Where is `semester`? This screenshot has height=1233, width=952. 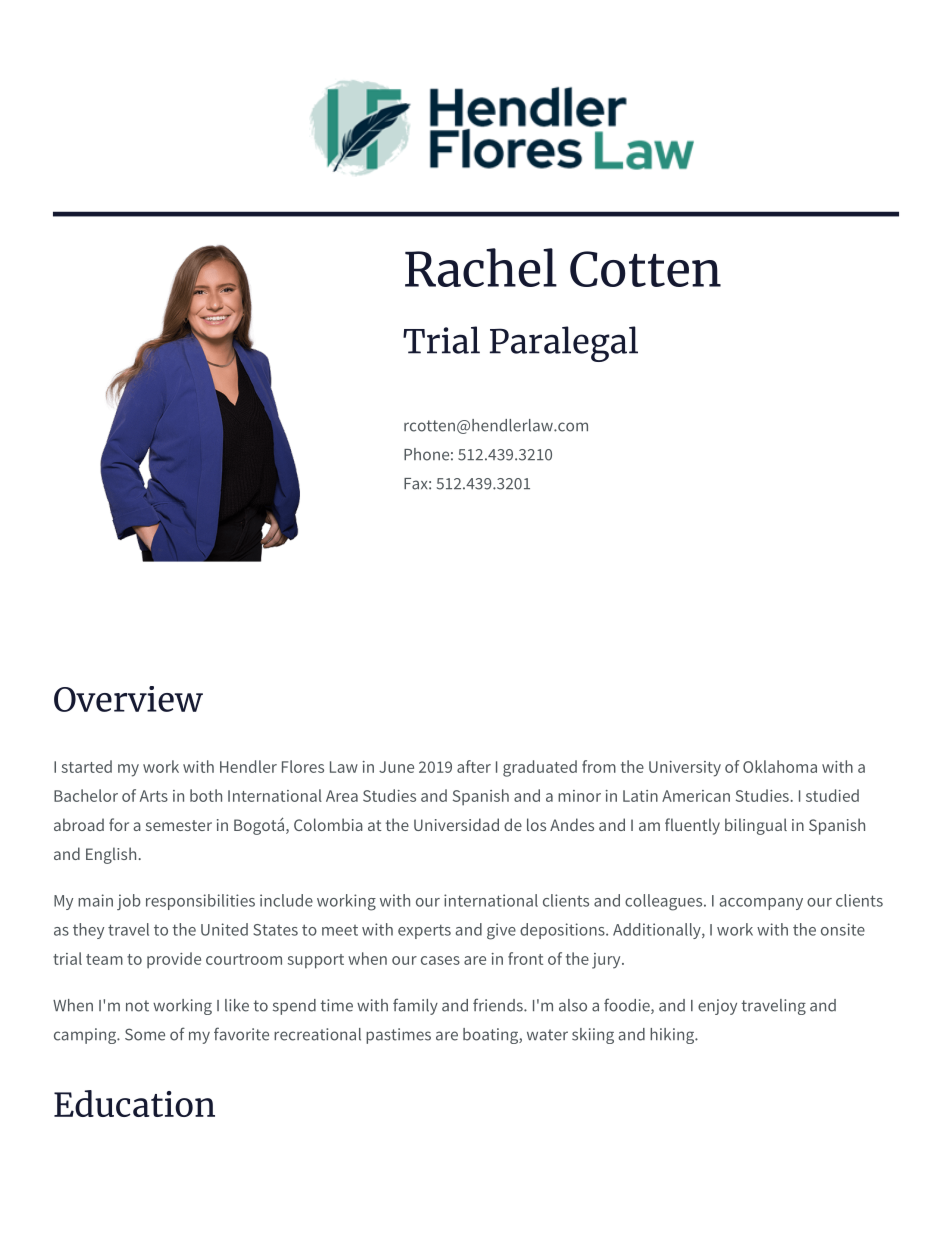 semester is located at coordinates (179, 825).
